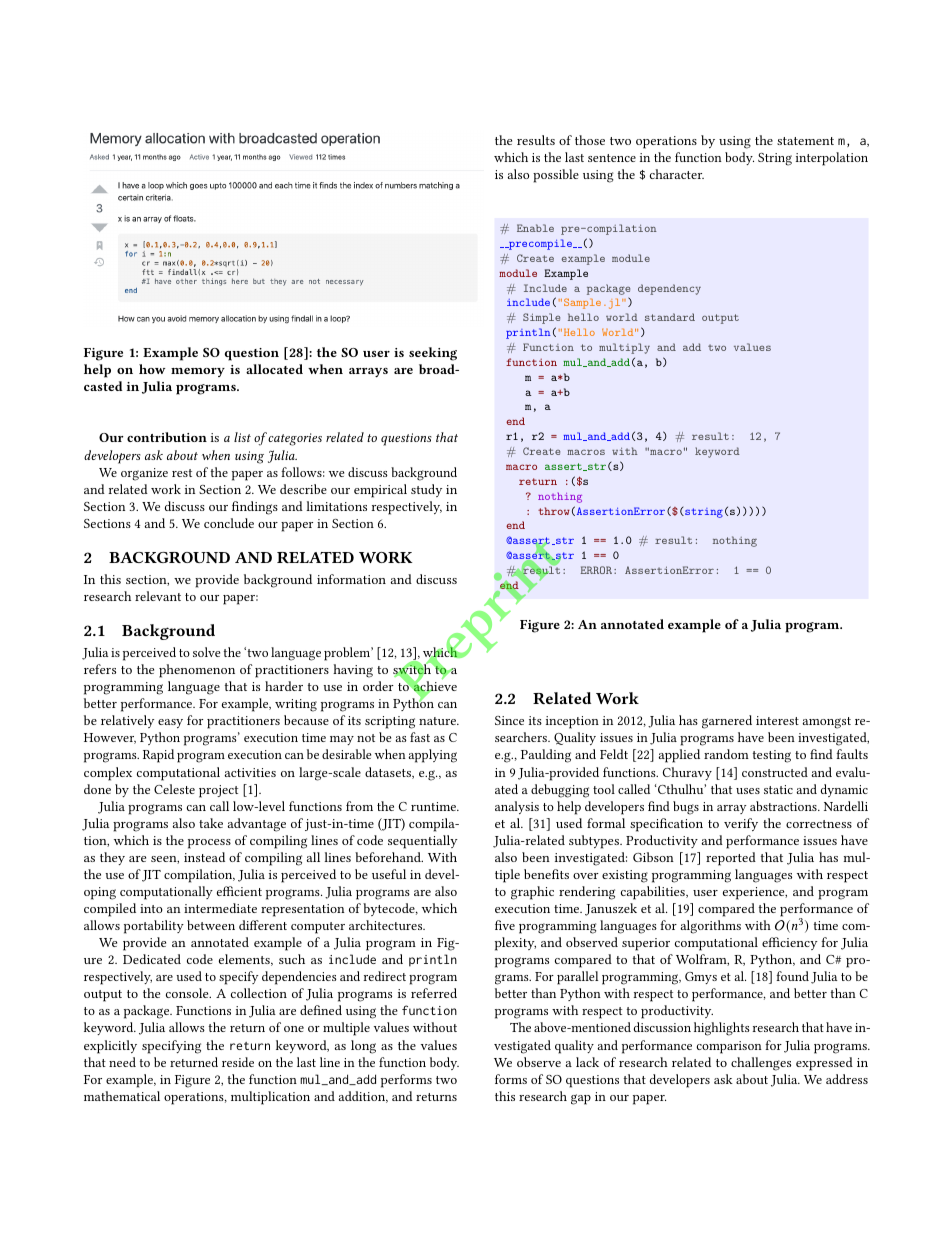 The width and height of the screenshot is (952, 1233). What do you see at coordinates (827, 723) in the screenshot?
I see `amongst` at bounding box center [827, 723].
